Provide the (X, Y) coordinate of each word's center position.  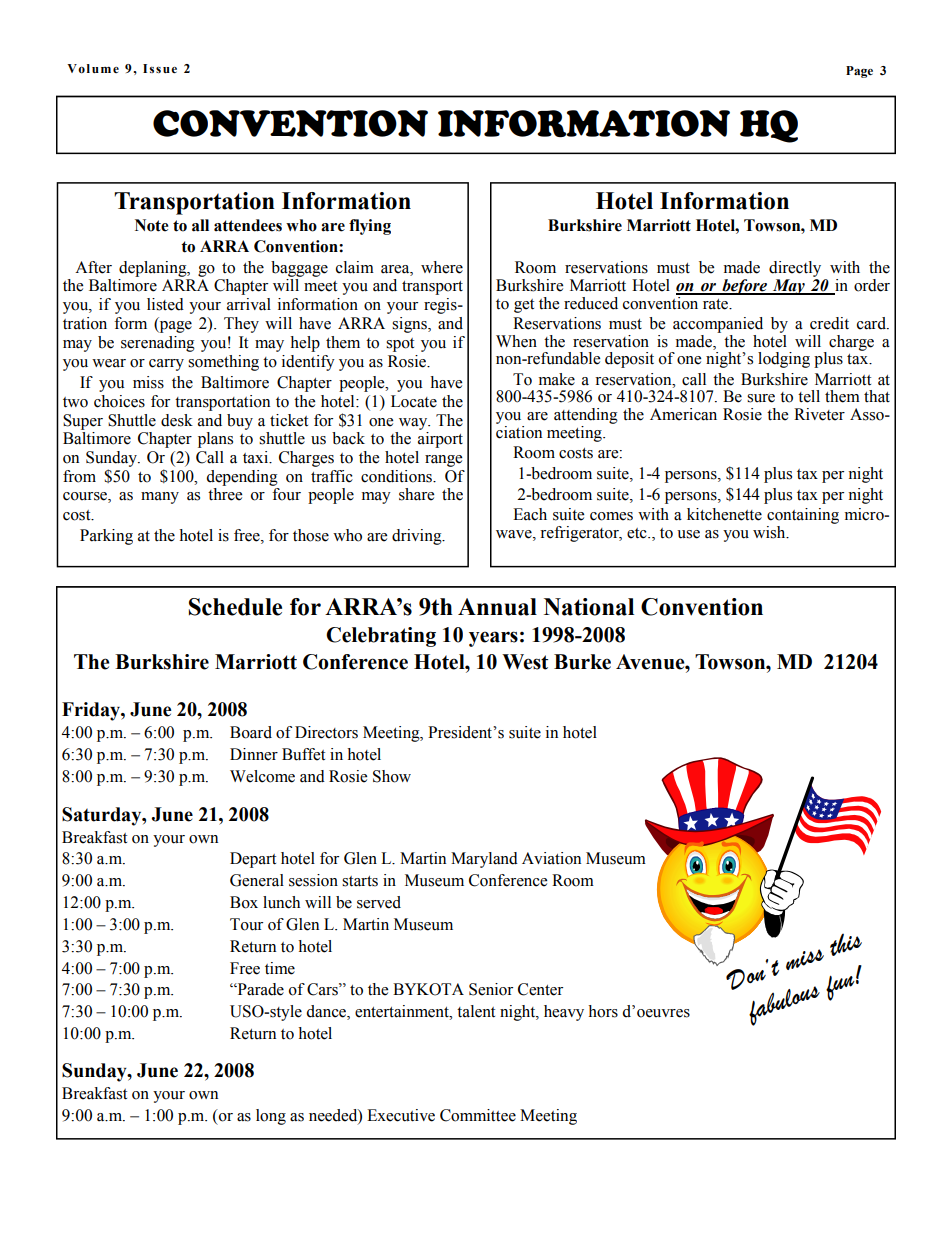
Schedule (235, 607)
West (525, 662)
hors (603, 1011)
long (271, 1117)
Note (152, 225)
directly (795, 269)
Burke (582, 662)
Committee (478, 1115)
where (442, 267)
